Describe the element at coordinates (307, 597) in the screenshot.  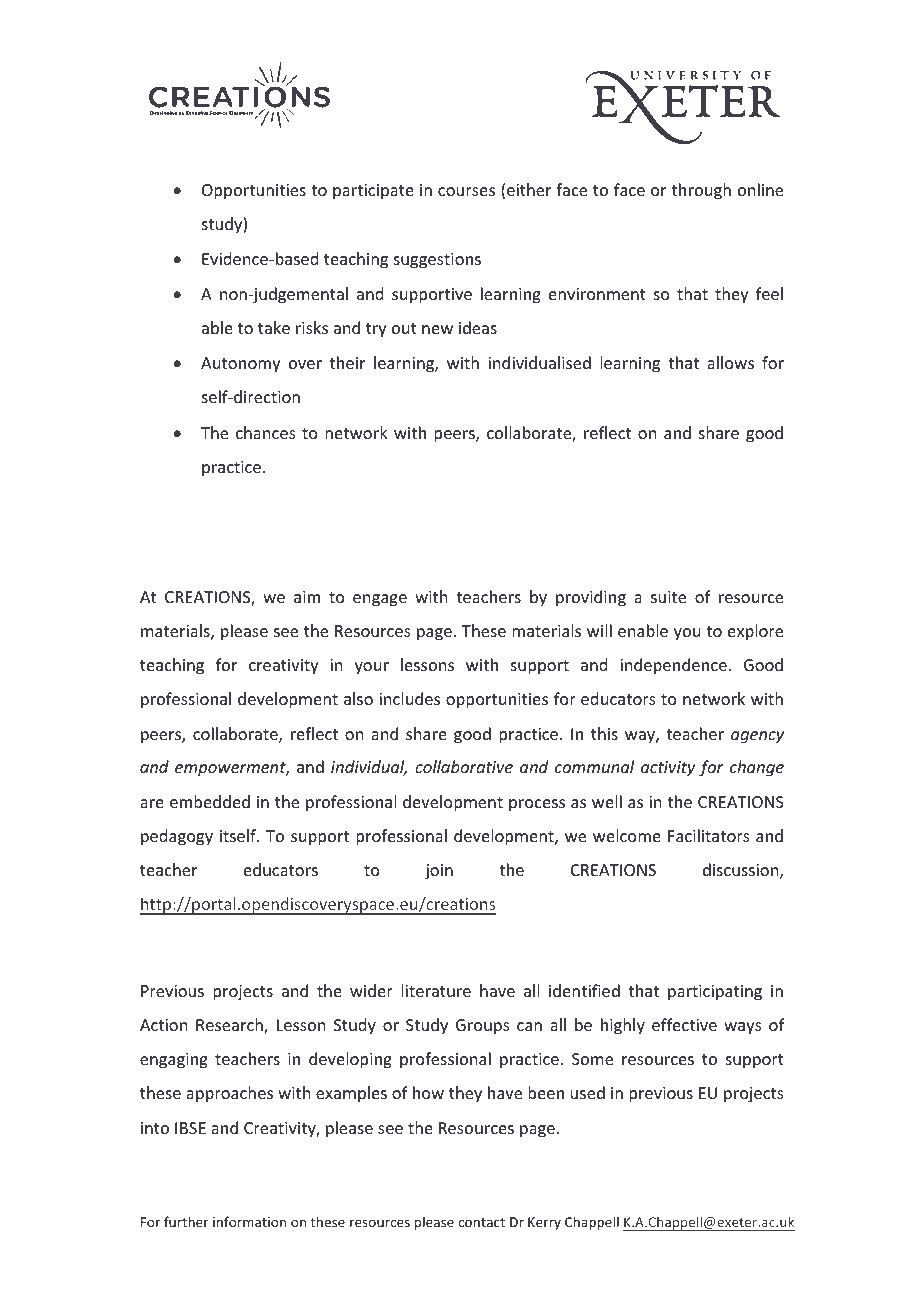
I see `aim` at that location.
